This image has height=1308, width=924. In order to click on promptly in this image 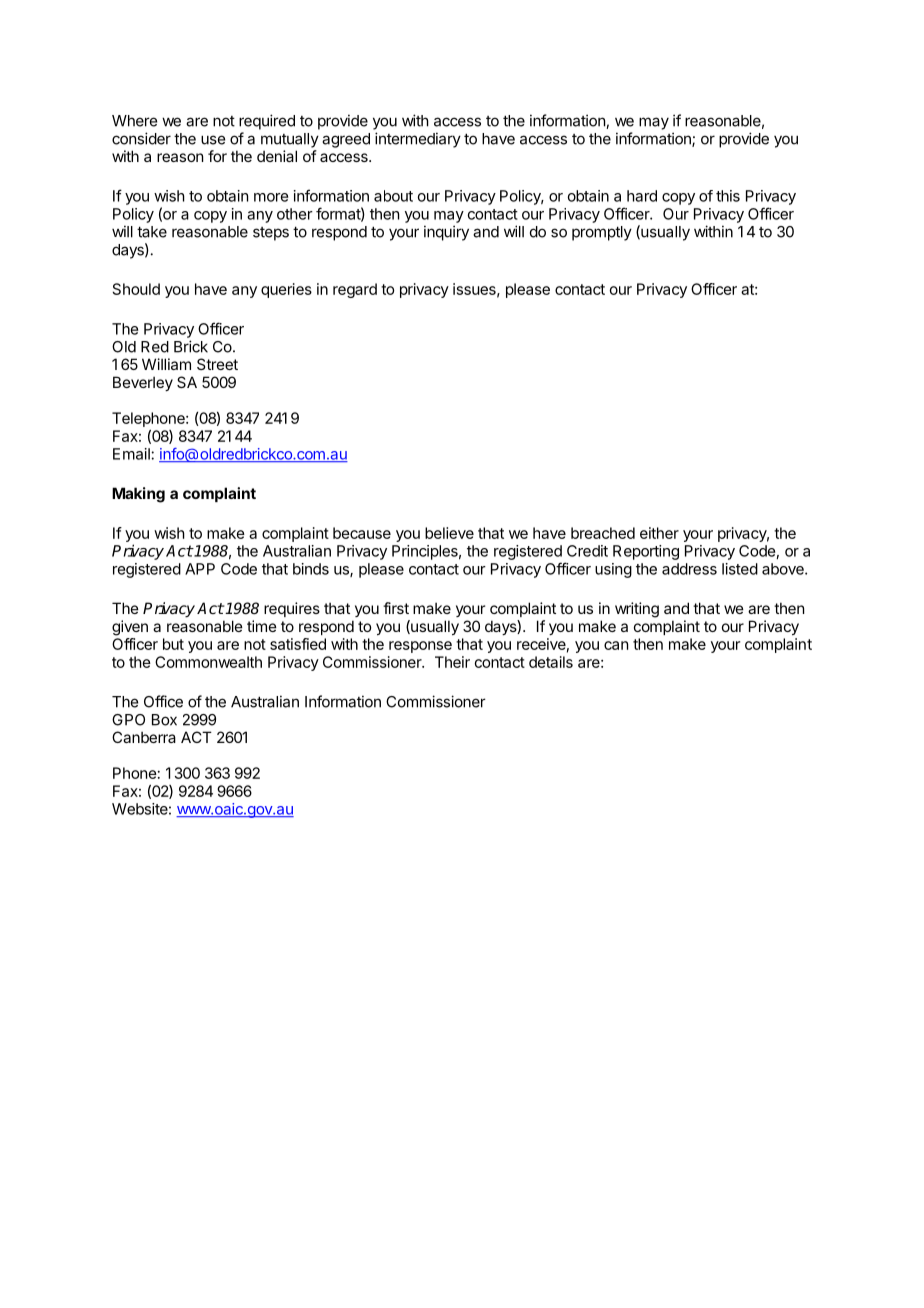, I will do `click(602, 233)`.
